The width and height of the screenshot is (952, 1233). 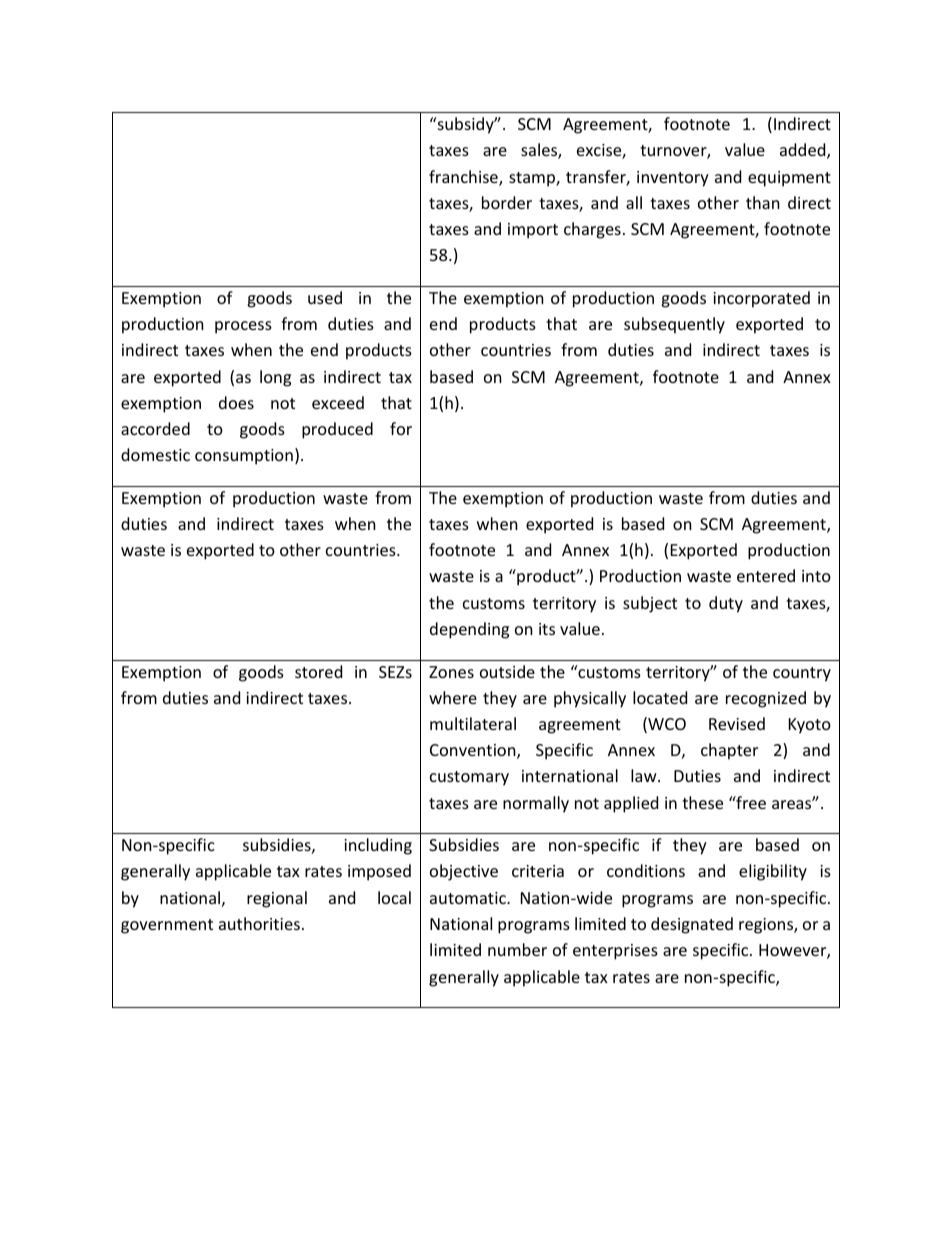 What do you see at coordinates (325, 297) in the screenshot?
I see `used` at bounding box center [325, 297].
